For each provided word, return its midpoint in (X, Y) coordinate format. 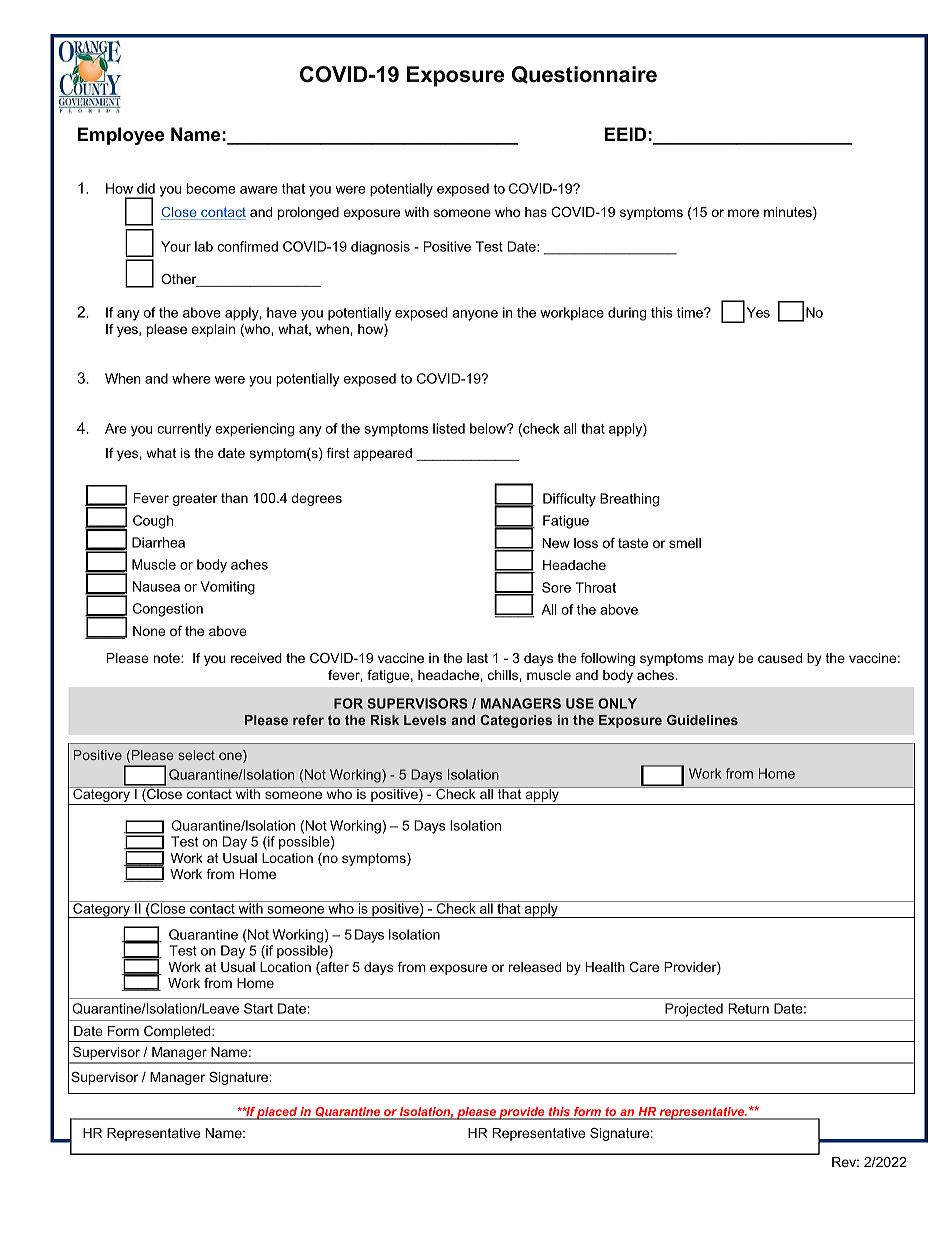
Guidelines (702, 720)
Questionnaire (584, 75)
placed (277, 1113)
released (535, 967)
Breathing (629, 500)
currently (184, 430)
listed (449, 428)
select (196, 755)
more (743, 213)
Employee (121, 136)
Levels (425, 720)
